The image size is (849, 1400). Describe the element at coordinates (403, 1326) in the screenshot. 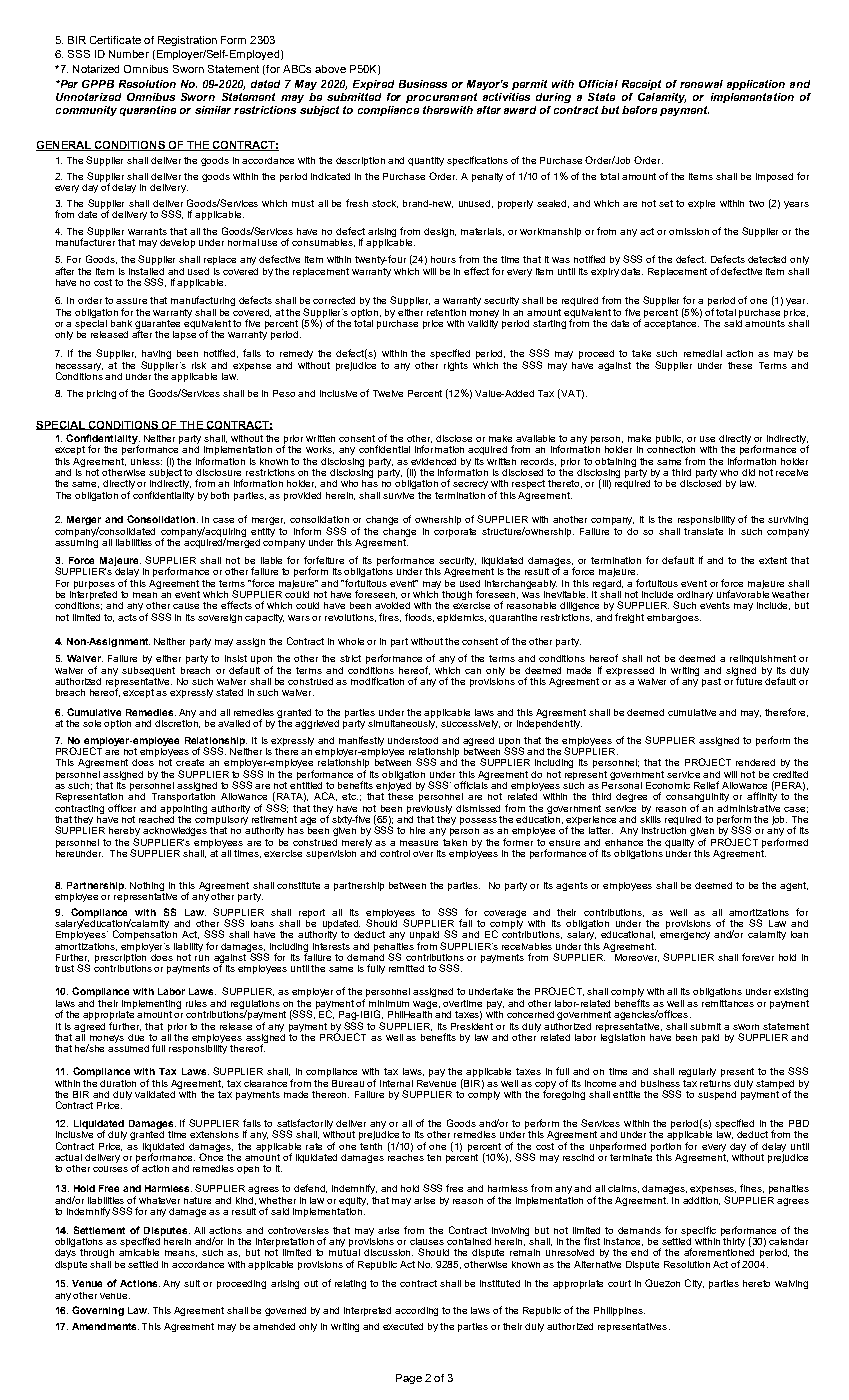

I see `executed` at that location.
